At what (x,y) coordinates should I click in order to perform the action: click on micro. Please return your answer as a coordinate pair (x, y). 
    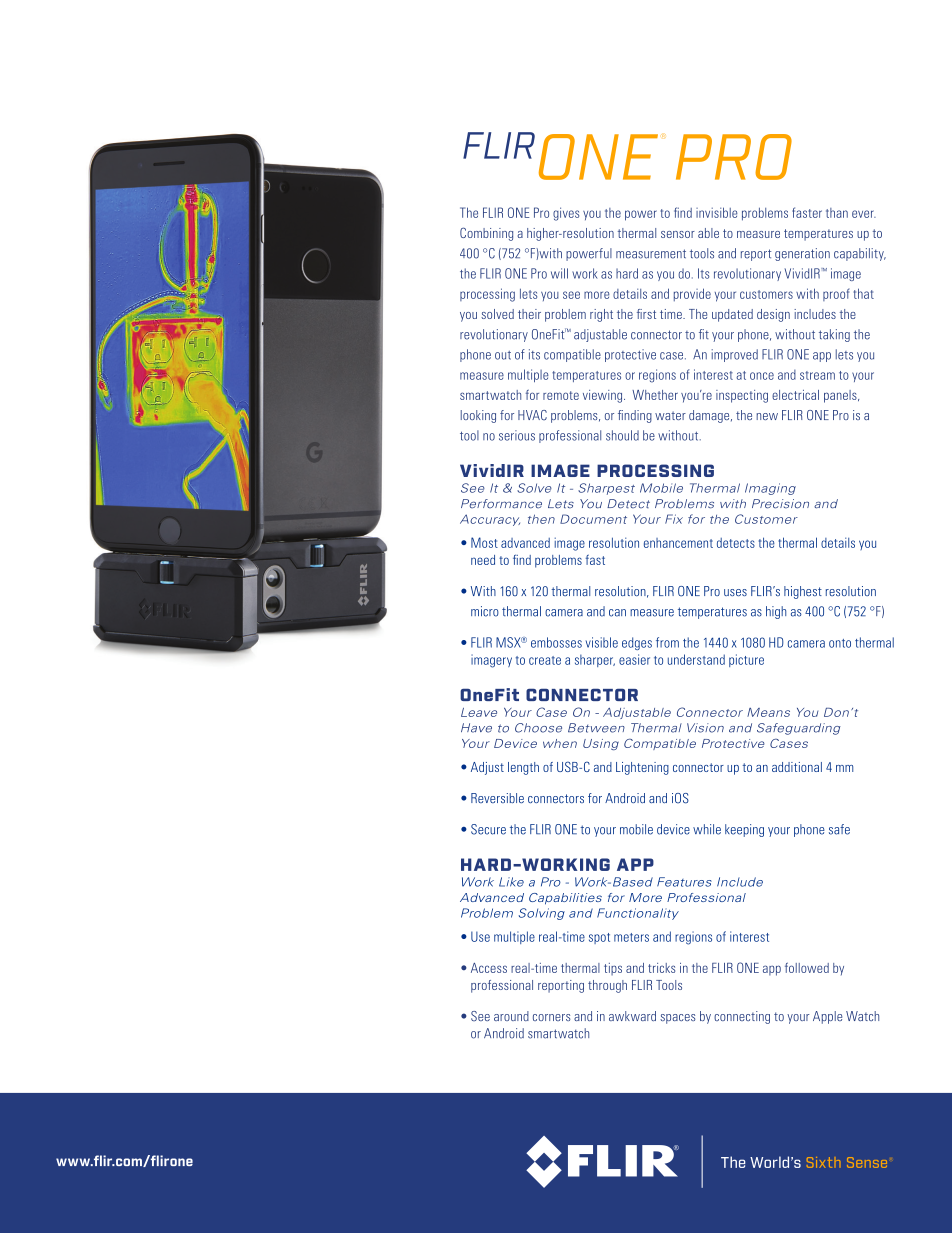
    Looking at the image, I should click on (485, 611).
